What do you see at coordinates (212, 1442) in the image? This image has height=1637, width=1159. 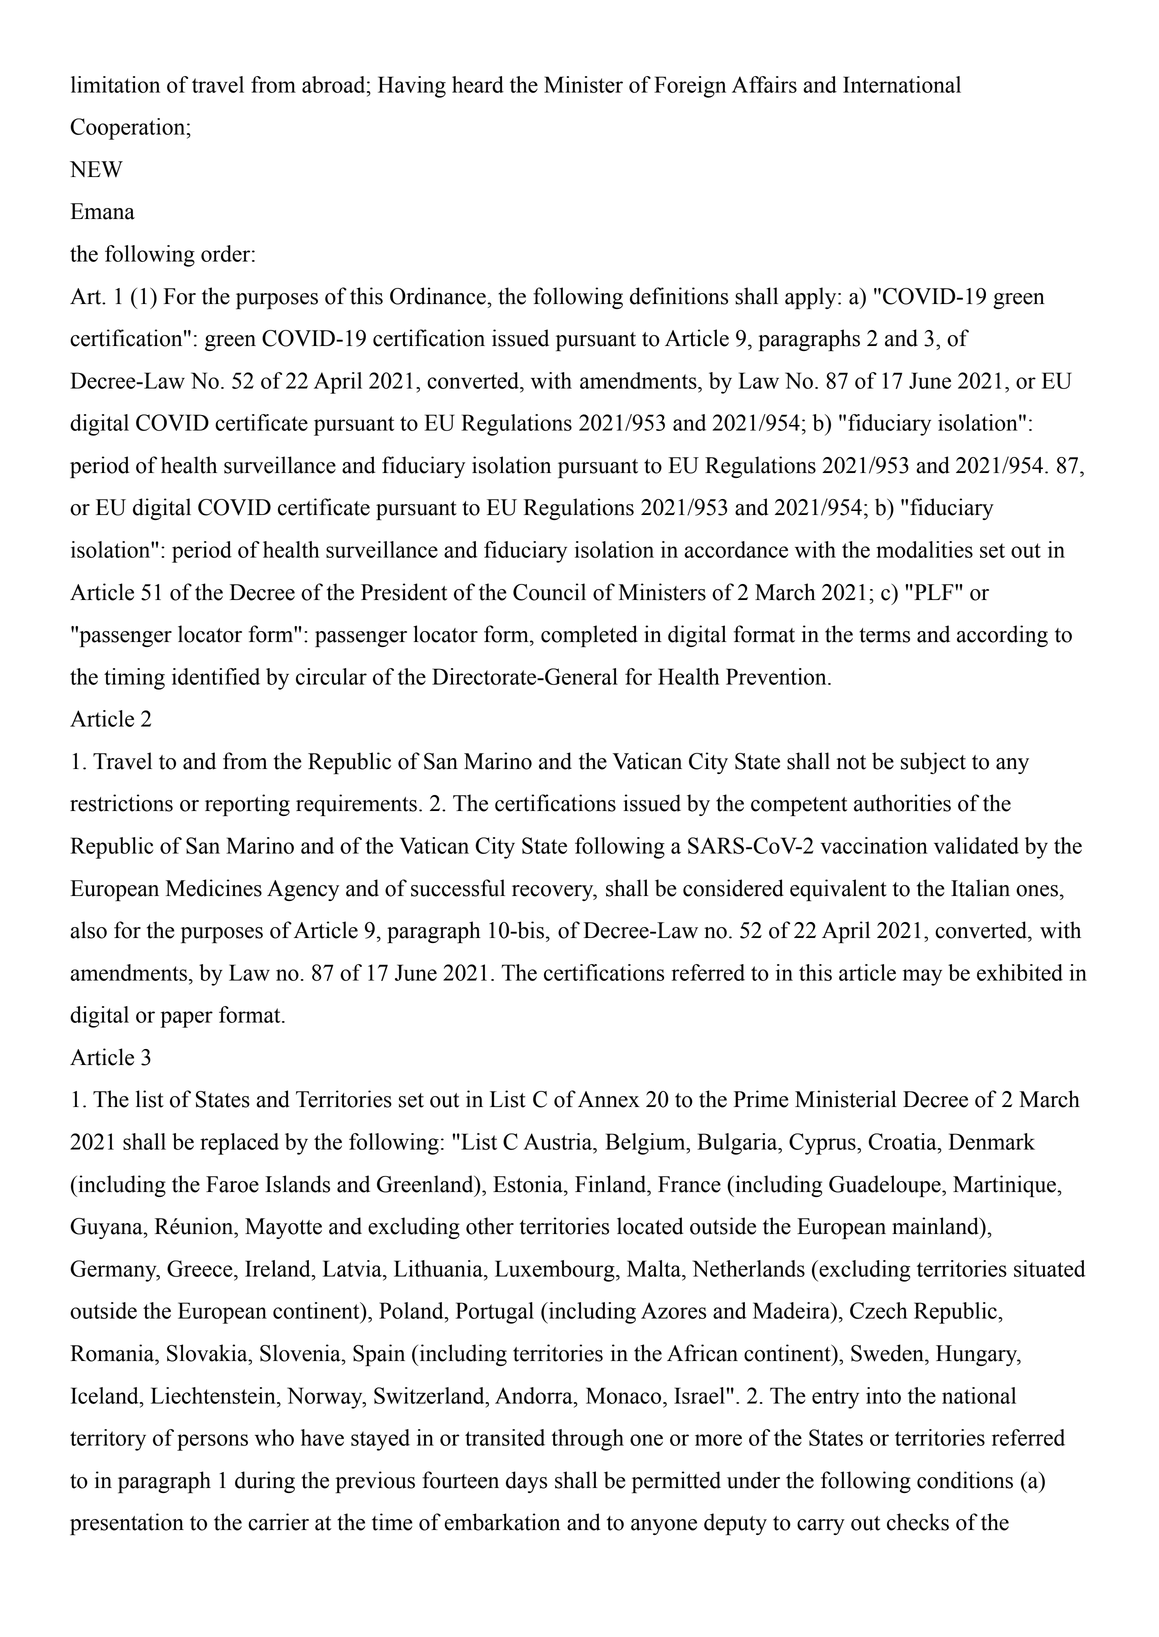 I see `persons` at bounding box center [212, 1442].
